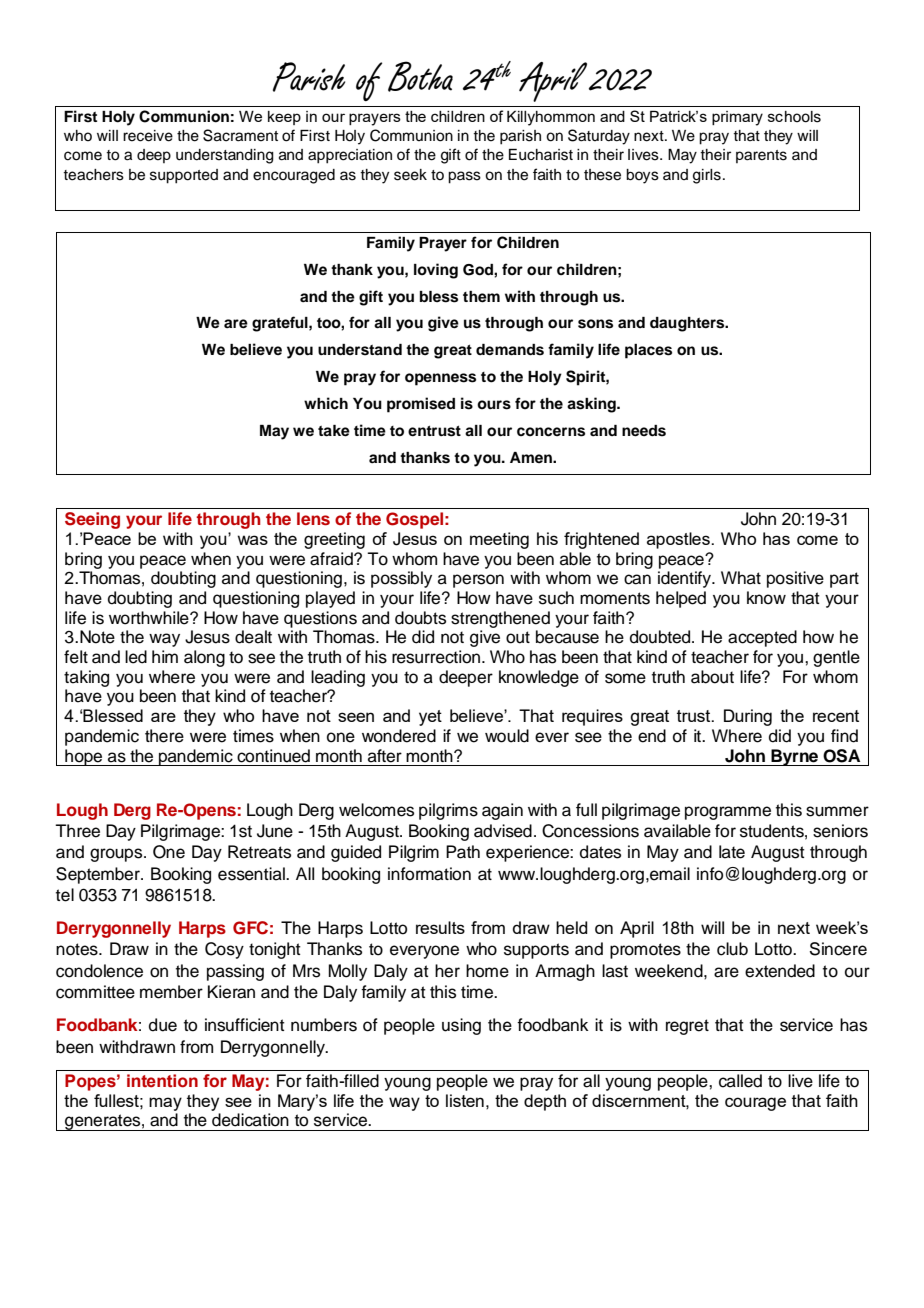  I want to click on resurrection, so click(436, 657).
